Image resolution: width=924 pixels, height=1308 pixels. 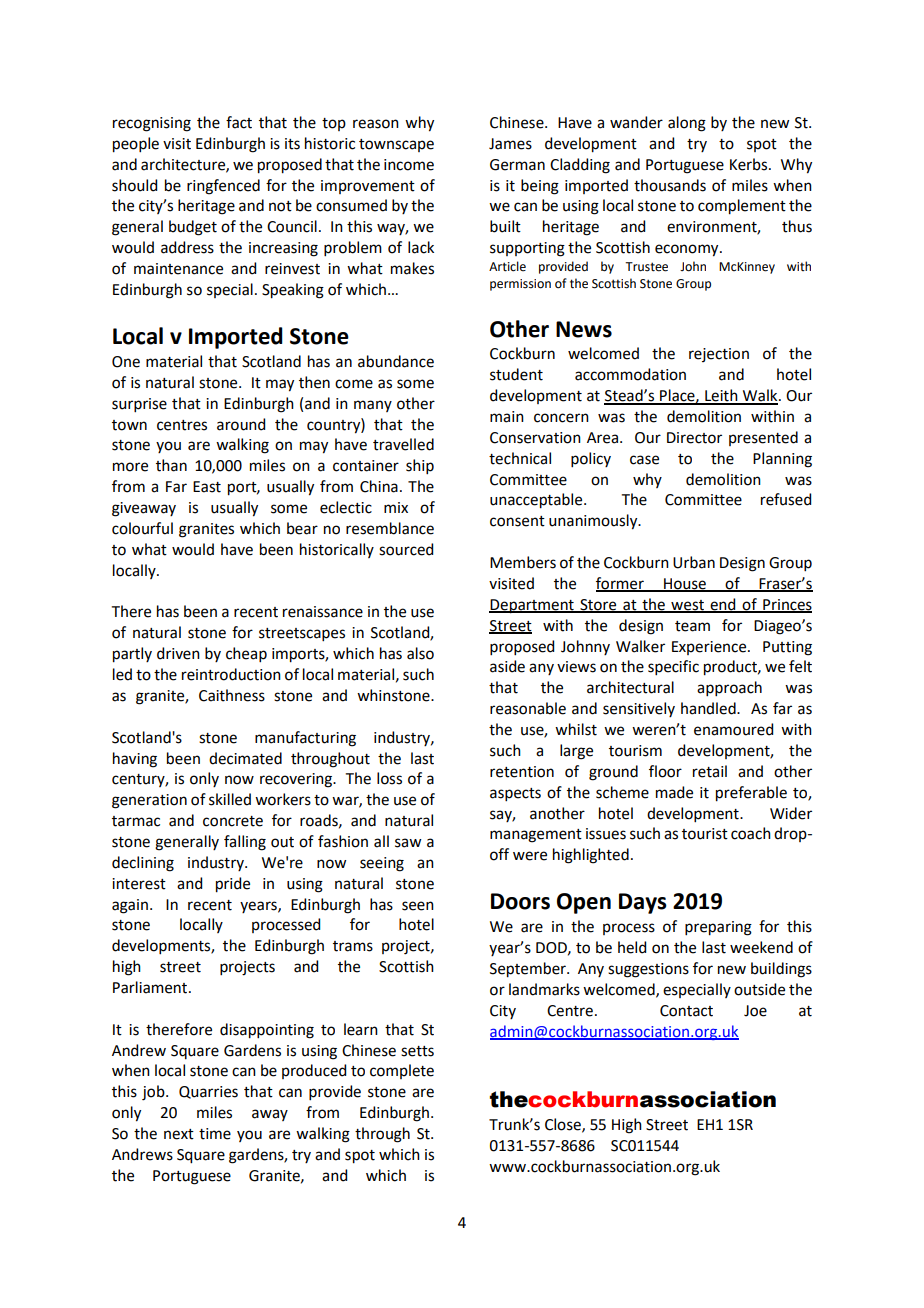 I want to click on James, so click(x=510, y=144).
